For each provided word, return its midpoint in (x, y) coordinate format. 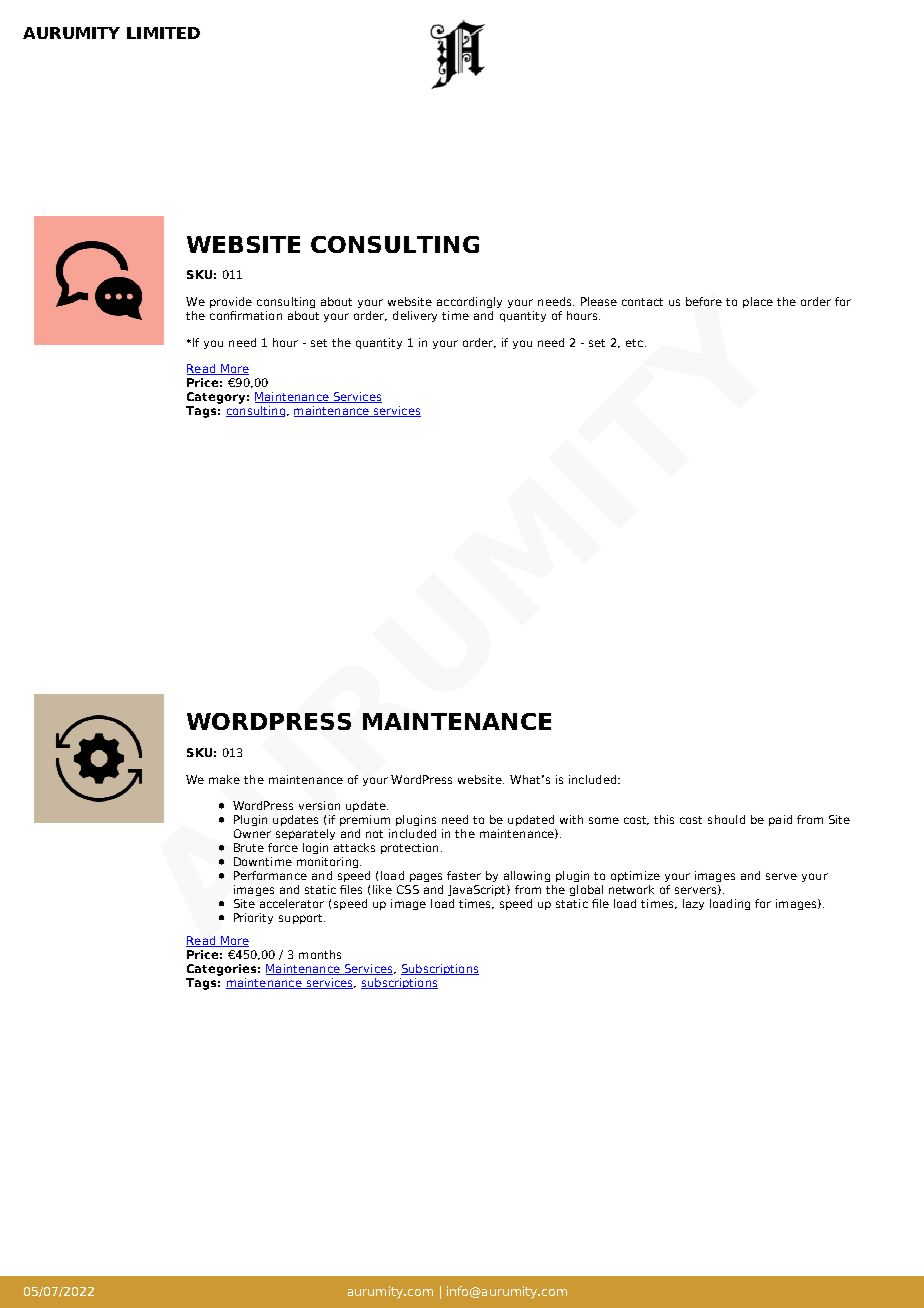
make (224, 779)
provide (231, 302)
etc (634, 343)
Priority (253, 918)
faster (464, 875)
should (726, 819)
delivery (415, 316)
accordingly (469, 302)
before (704, 301)
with (571, 819)
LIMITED (163, 33)
